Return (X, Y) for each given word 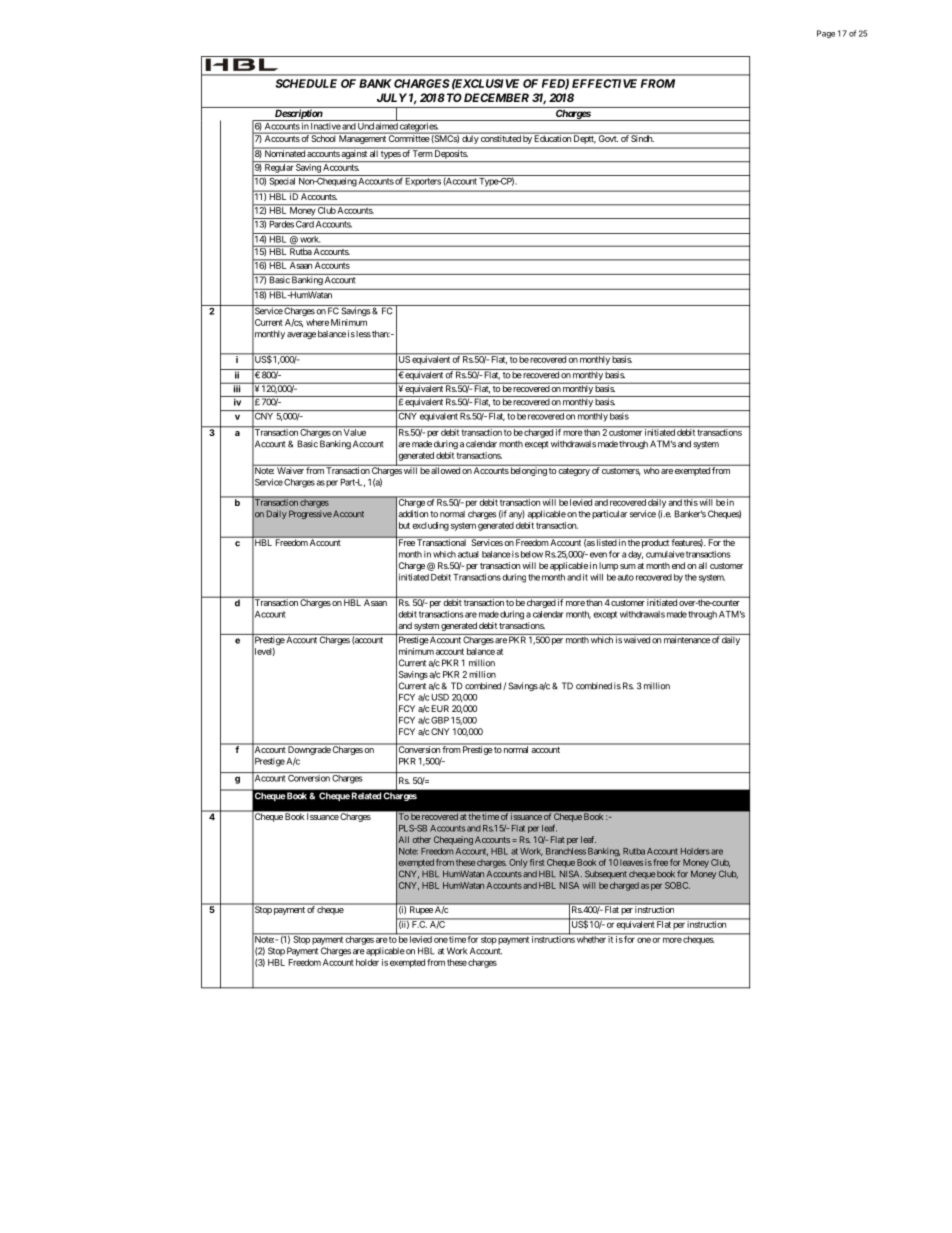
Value (355, 431)
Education (552, 137)
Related (366, 796)
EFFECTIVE (604, 83)
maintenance (687, 640)
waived (637, 640)
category (574, 472)
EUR (440, 708)
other (422, 839)
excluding (430, 526)
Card (305, 224)
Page (826, 34)
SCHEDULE (306, 83)
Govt (607, 137)
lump (608, 566)
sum (628, 566)
